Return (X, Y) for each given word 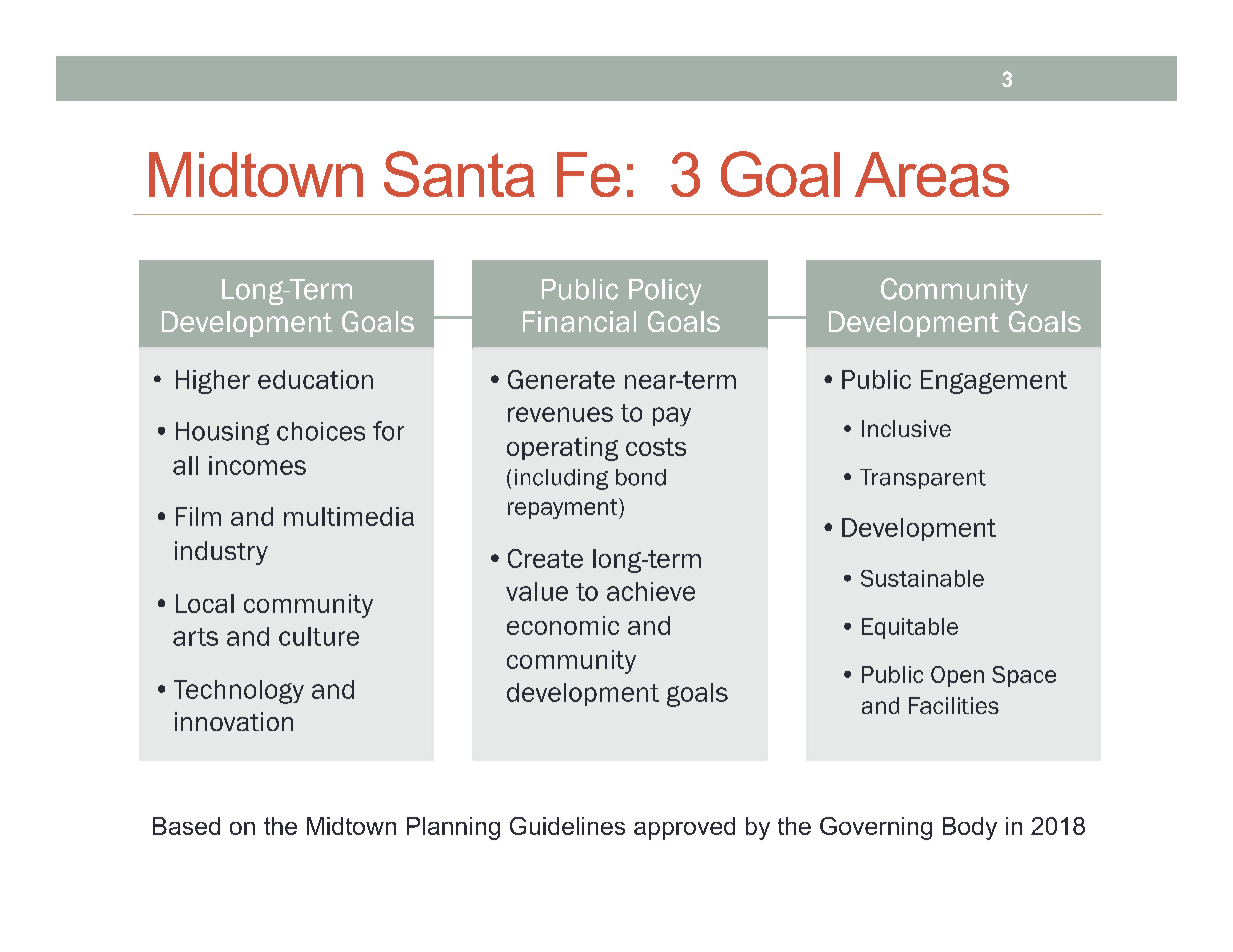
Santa (459, 174)
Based (186, 826)
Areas (932, 174)
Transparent (923, 479)
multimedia (349, 516)
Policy (665, 292)
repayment (564, 508)
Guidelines (567, 826)
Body (970, 828)
